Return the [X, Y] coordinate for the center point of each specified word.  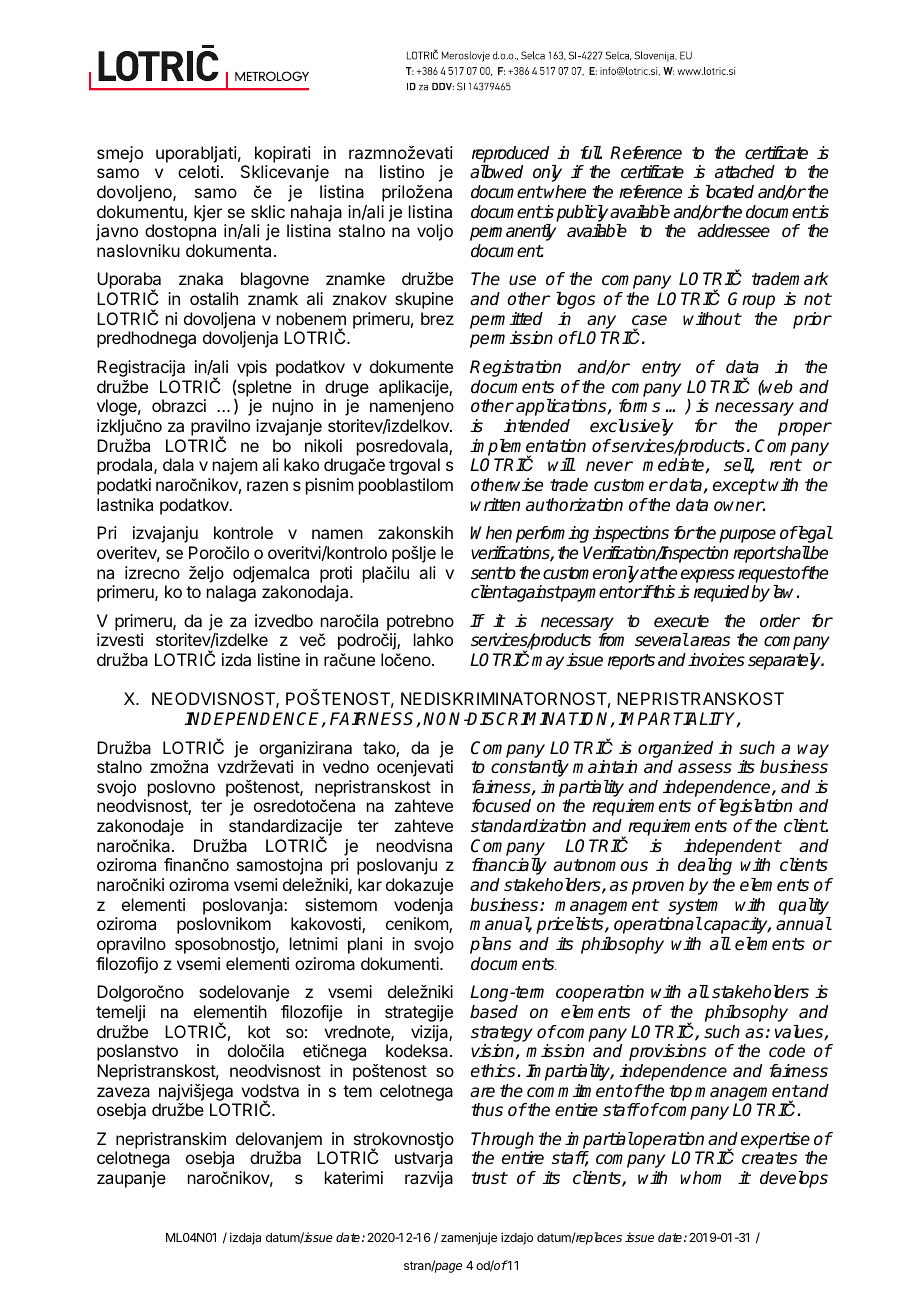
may [548, 663]
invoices [716, 660]
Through [502, 1140]
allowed [496, 172]
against [534, 593]
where [564, 192]
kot [259, 1031]
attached [745, 172]
